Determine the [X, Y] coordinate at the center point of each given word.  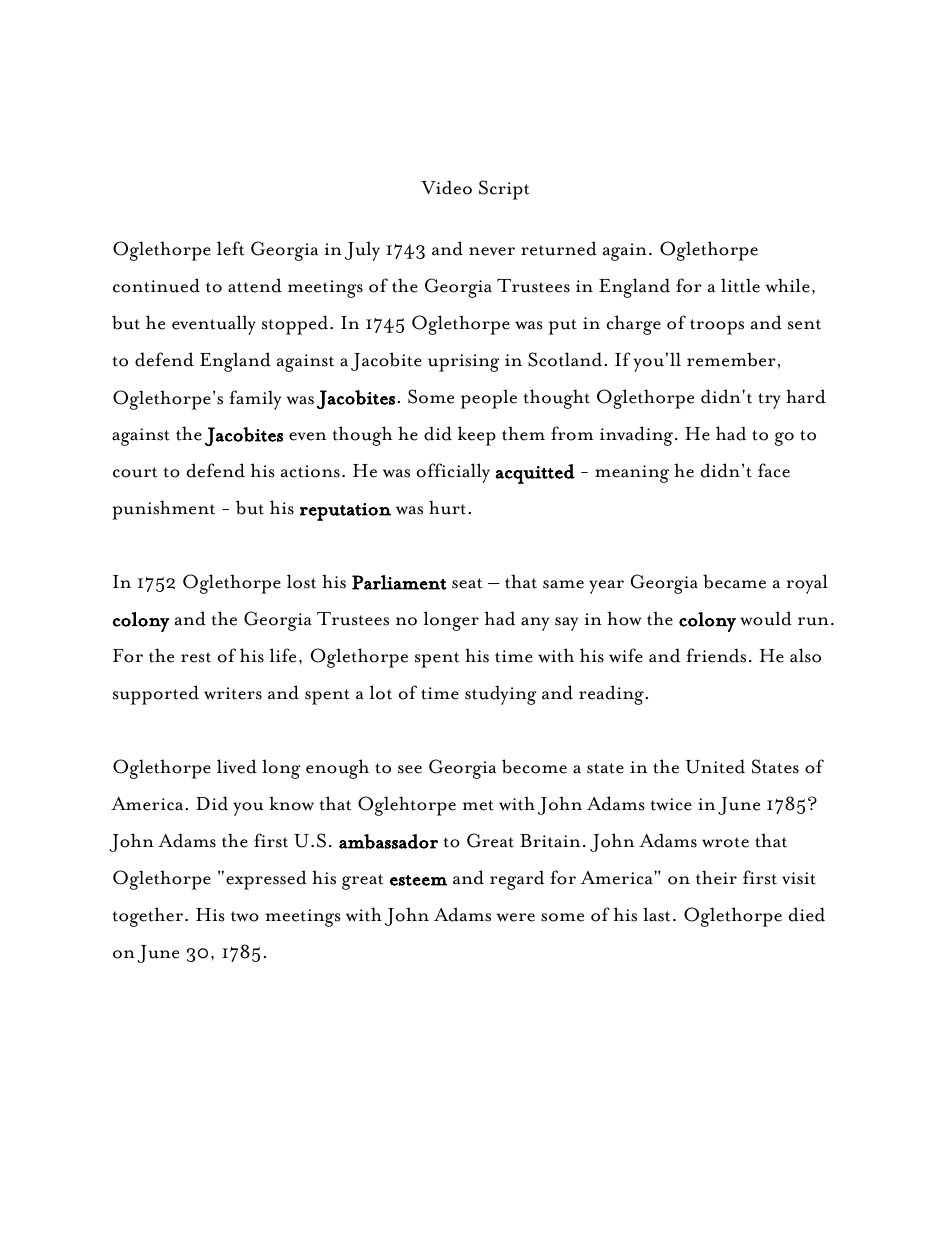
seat [467, 583]
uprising [464, 363]
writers [233, 693]
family [255, 400]
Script [504, 190]
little [740, 285]
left [230, 248]
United [715, 766]
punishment [163, 510]
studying [501, 695]
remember [731, 359]
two [245, 916]
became [734, 581]
